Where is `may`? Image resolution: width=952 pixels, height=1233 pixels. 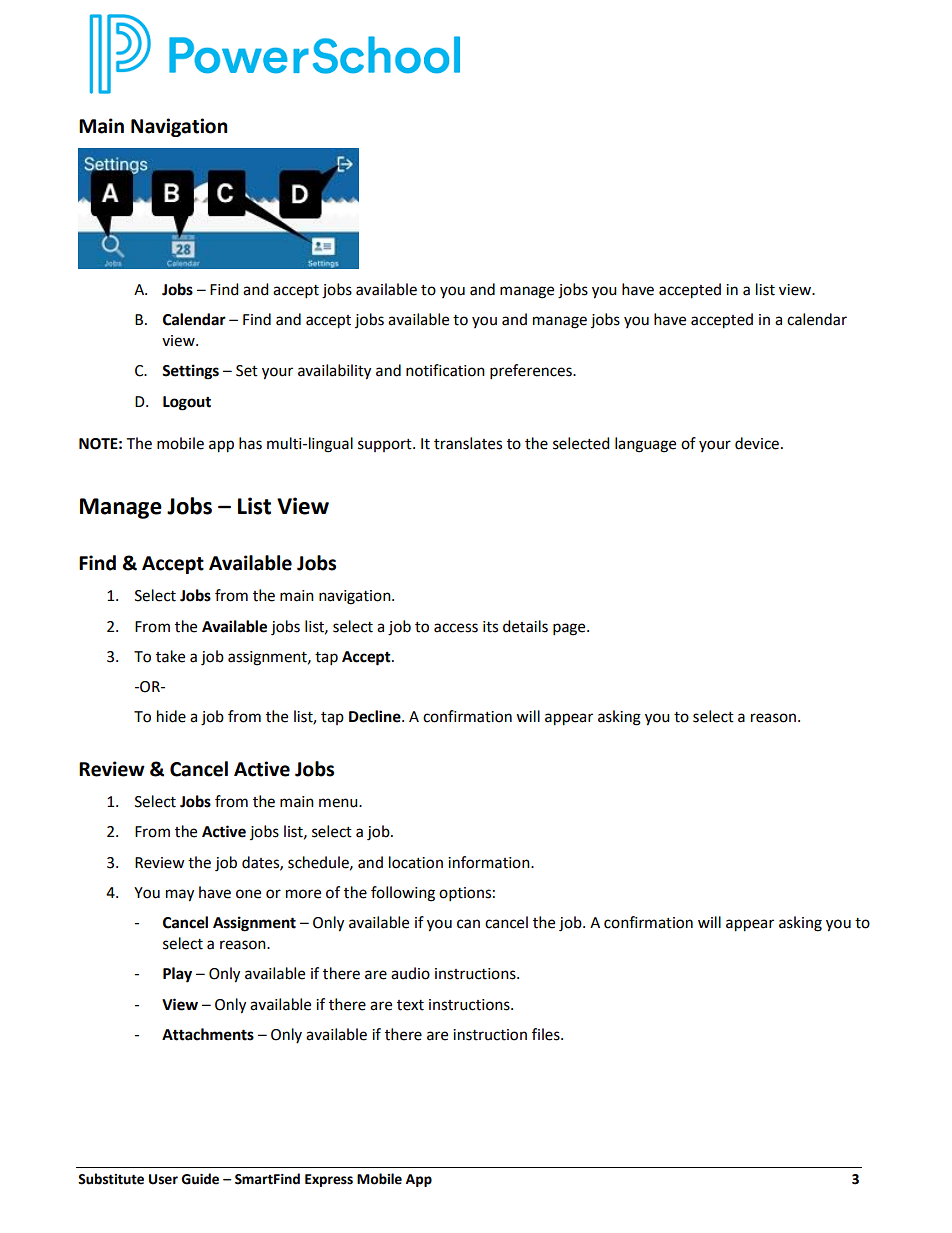
may is located at coordinates (180, 895).
